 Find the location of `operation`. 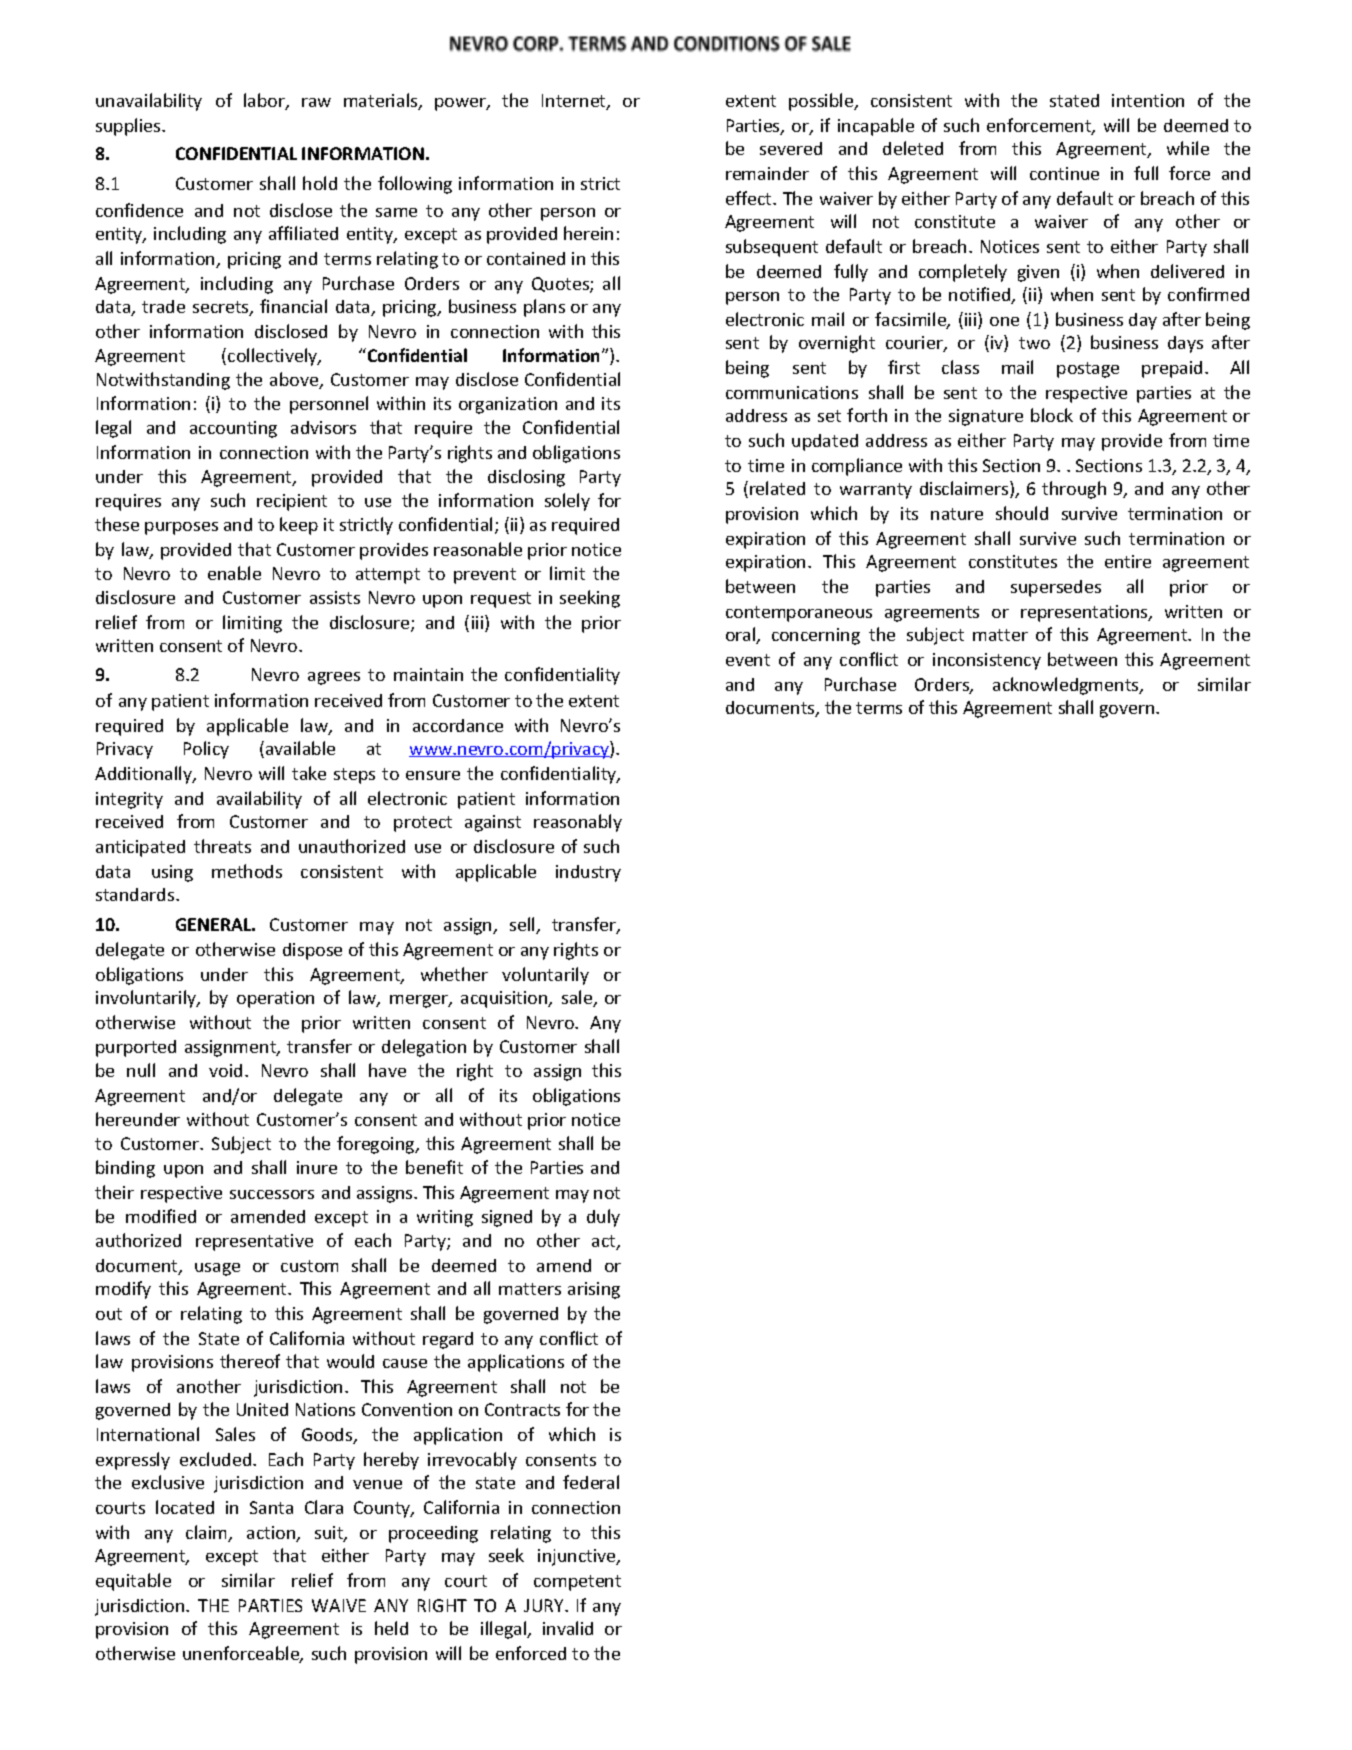

operation is located at coordinates (275, 999).
